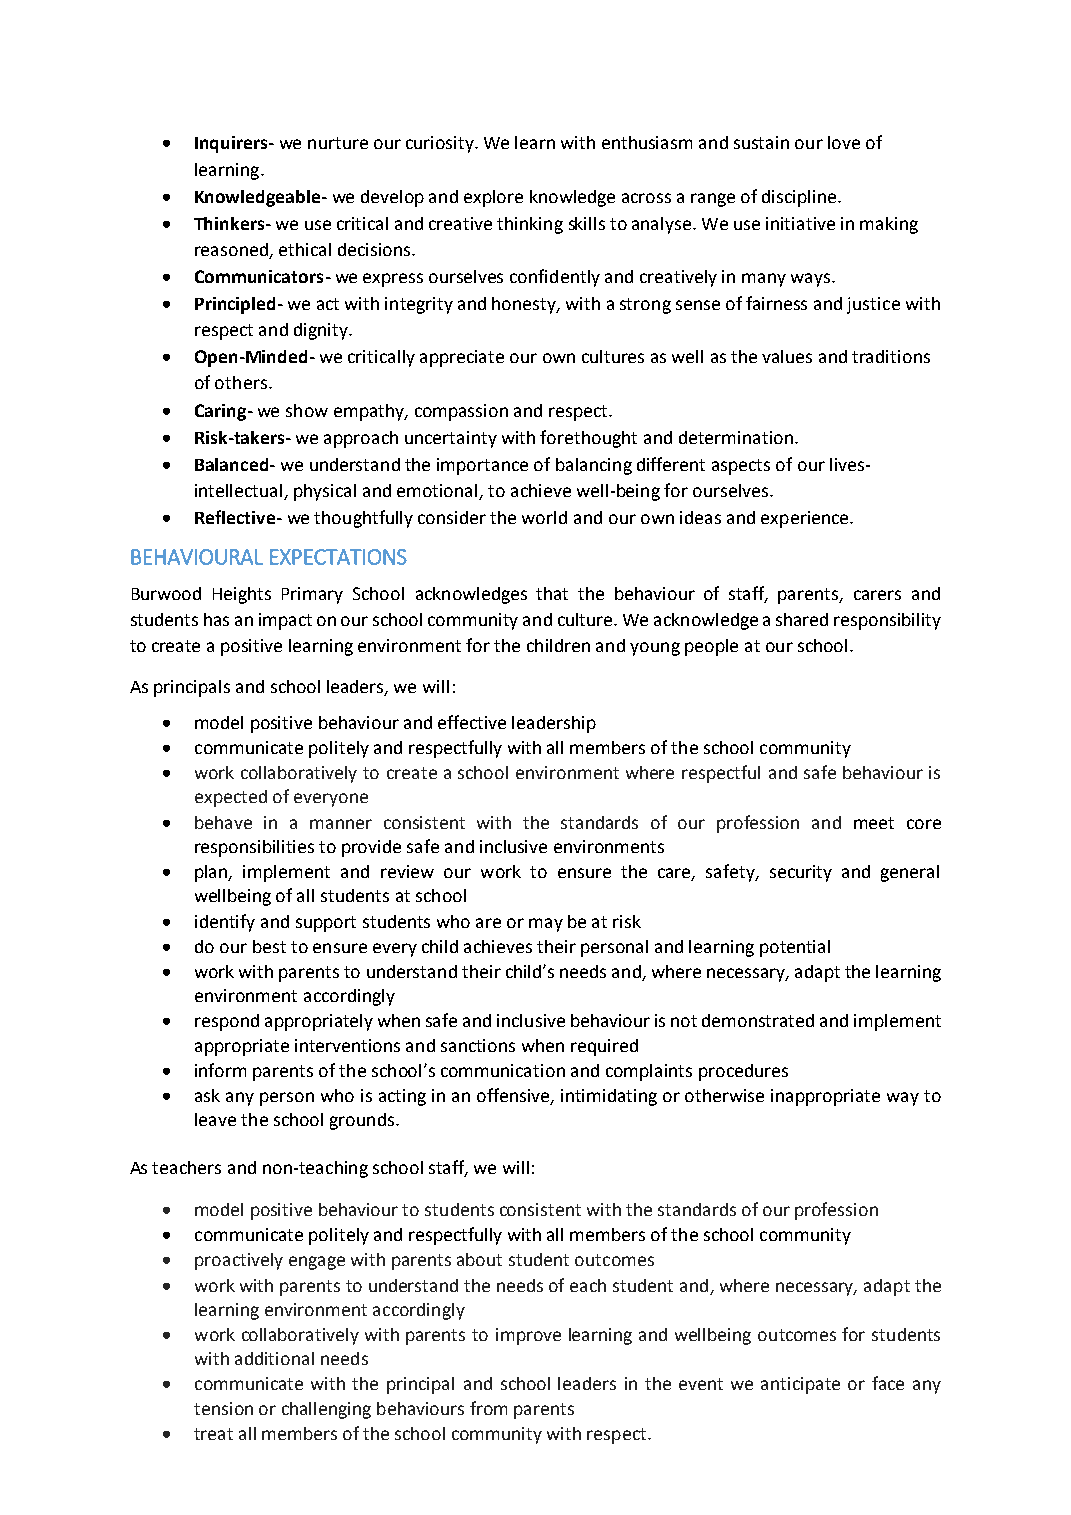  What do you see at coordinates (787, 356) in the page?
I see `values` at bounding box center [787, 356].
